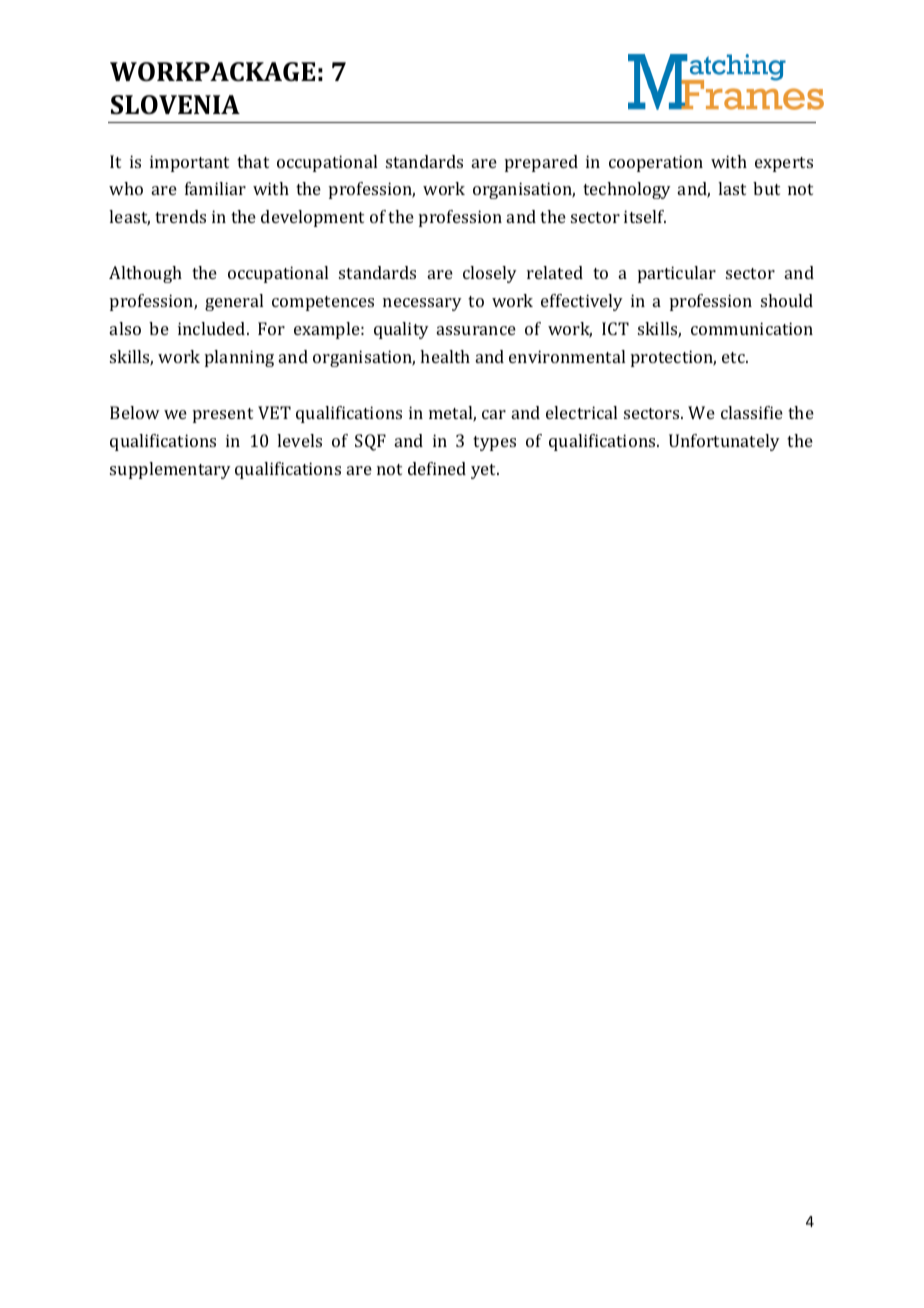 This screenshot has width=924, height=1308. Describe the element at coordinates (312, 218) in the screenshot. I see `development` at that location.
